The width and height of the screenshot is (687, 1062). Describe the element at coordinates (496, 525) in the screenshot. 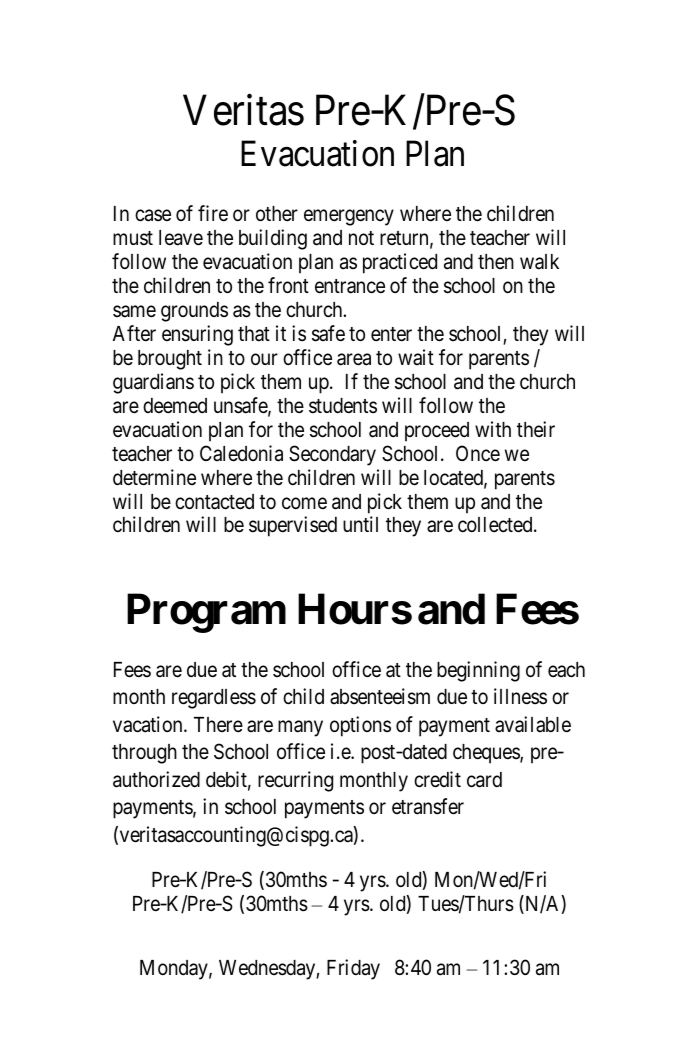

I see `collected` at that location.
